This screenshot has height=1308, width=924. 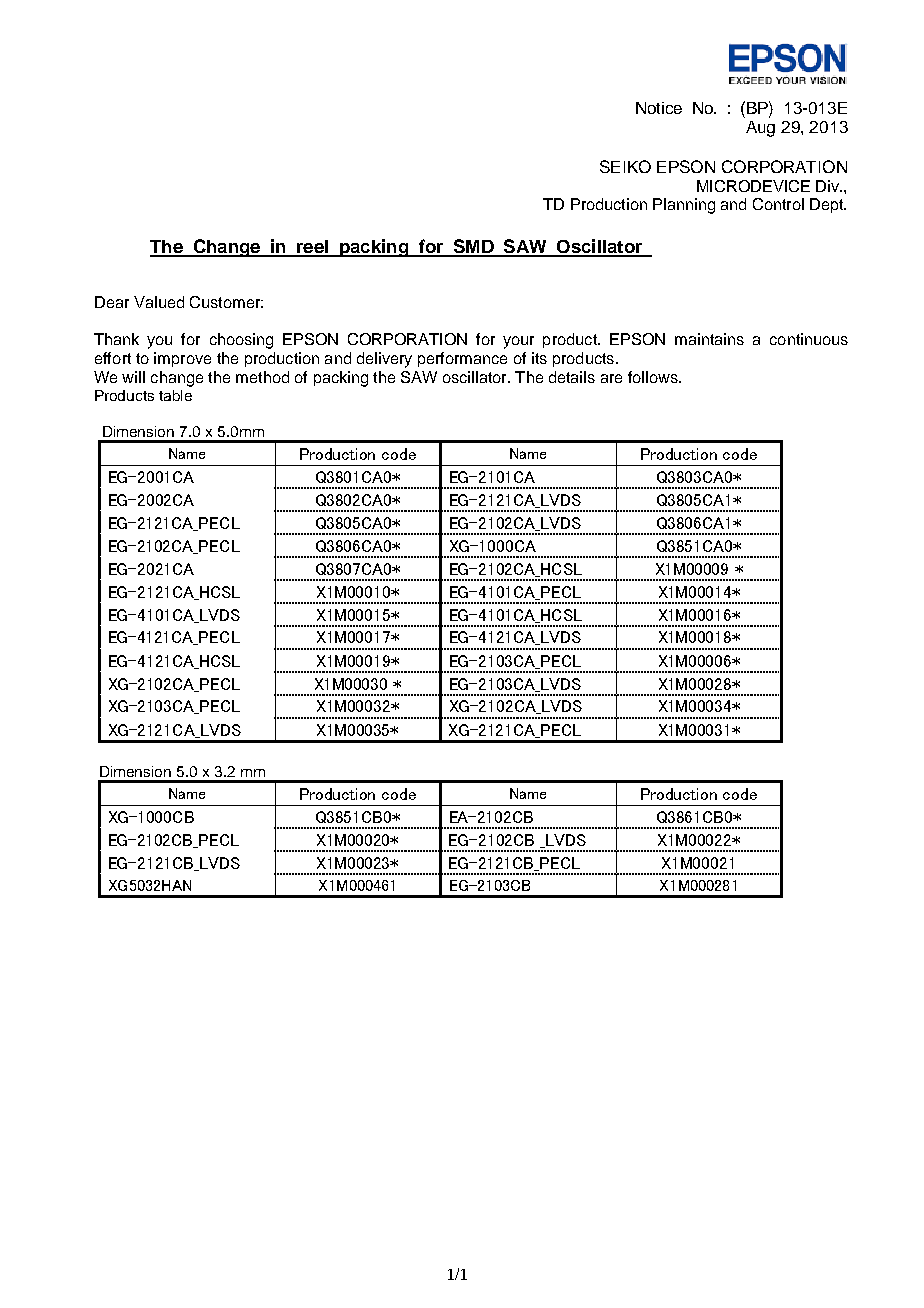 I want to click on Planning, so click(x=684, y=206).
